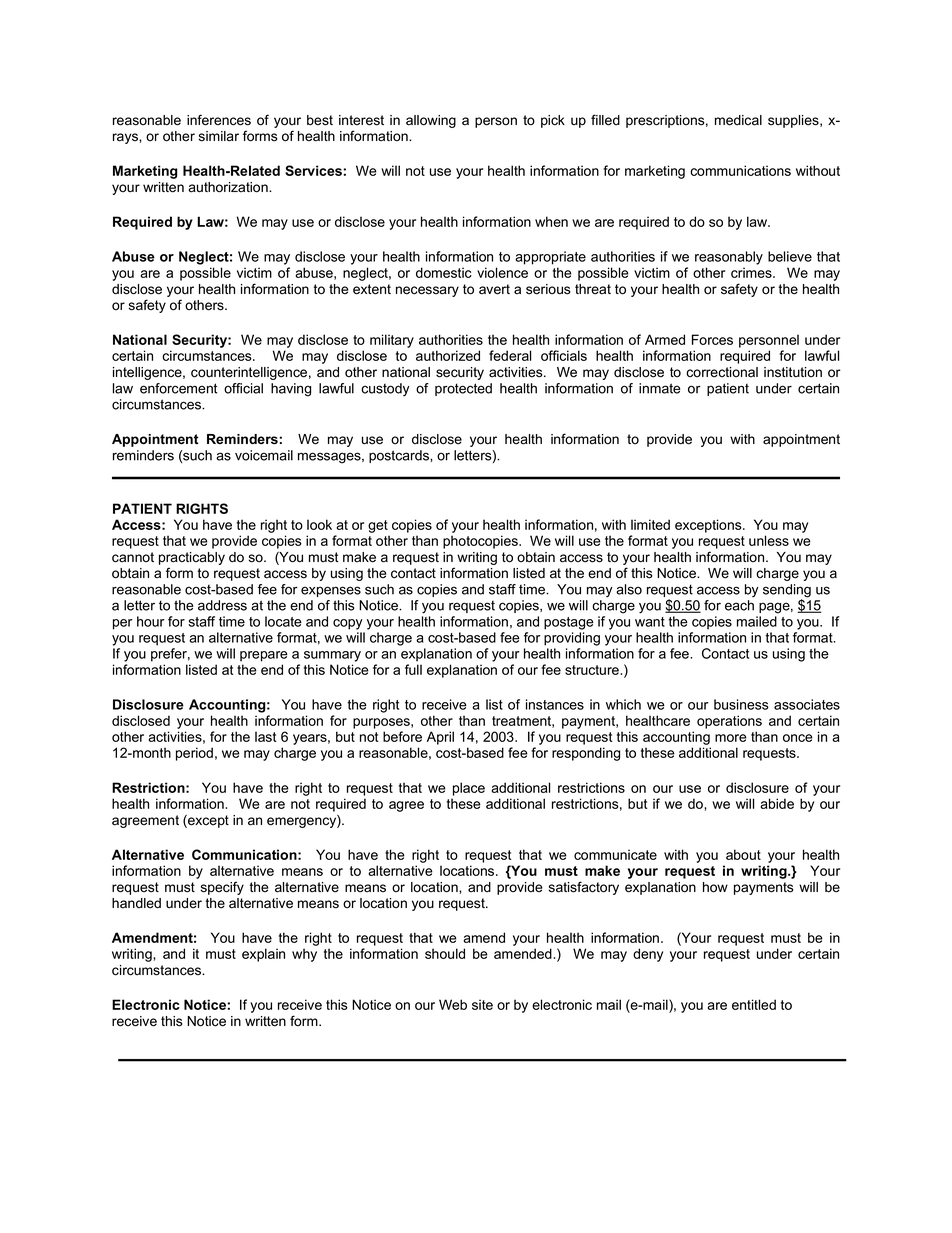 This document has width=952, height=1233. What do you see at coordinates (754, 1004) in the document?
I see `entitled` at bounding box center [754, 1004].
